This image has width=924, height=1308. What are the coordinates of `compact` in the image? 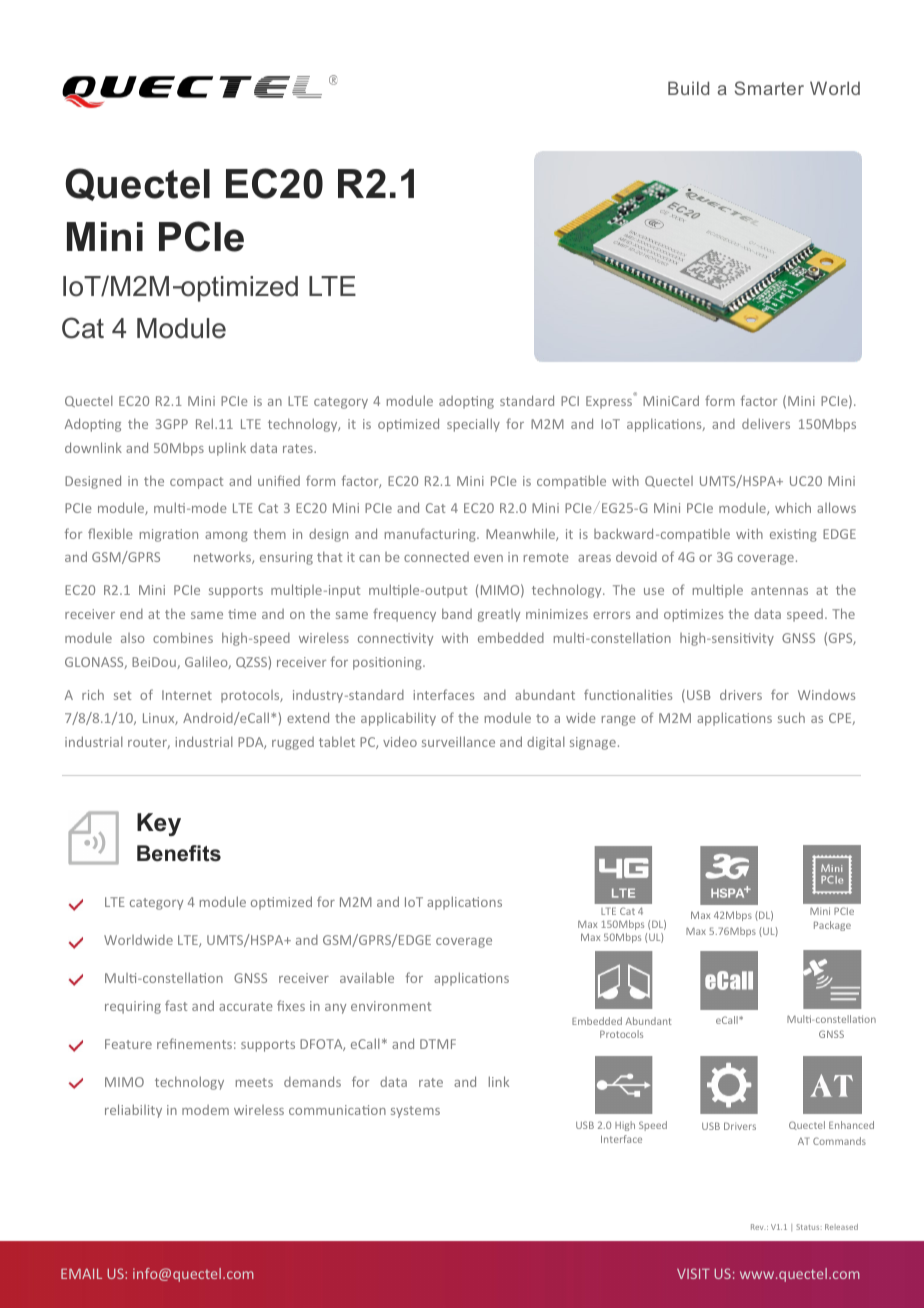 It's located at (196, 483).
